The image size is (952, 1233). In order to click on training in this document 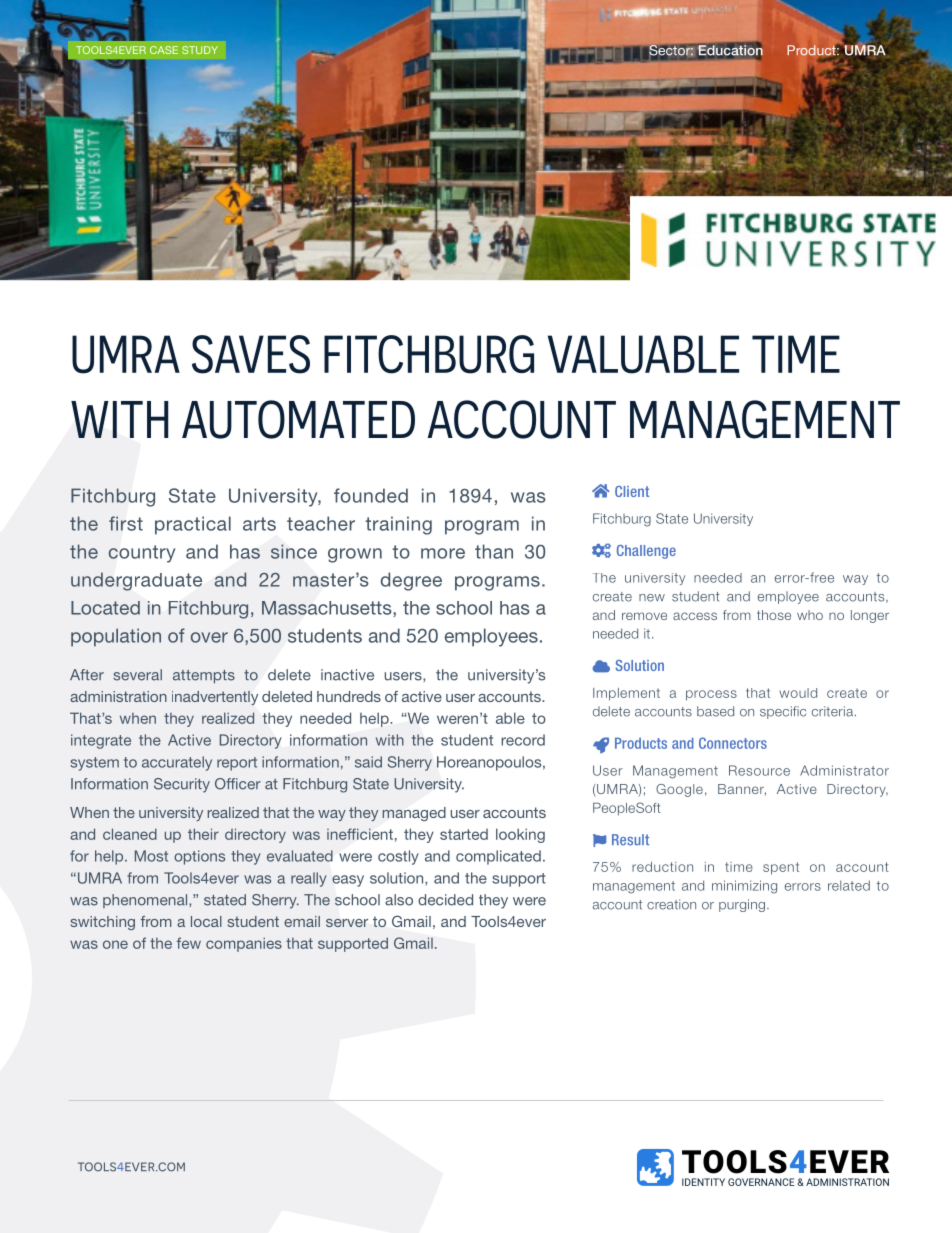, I will do `click(398, 525)`.
